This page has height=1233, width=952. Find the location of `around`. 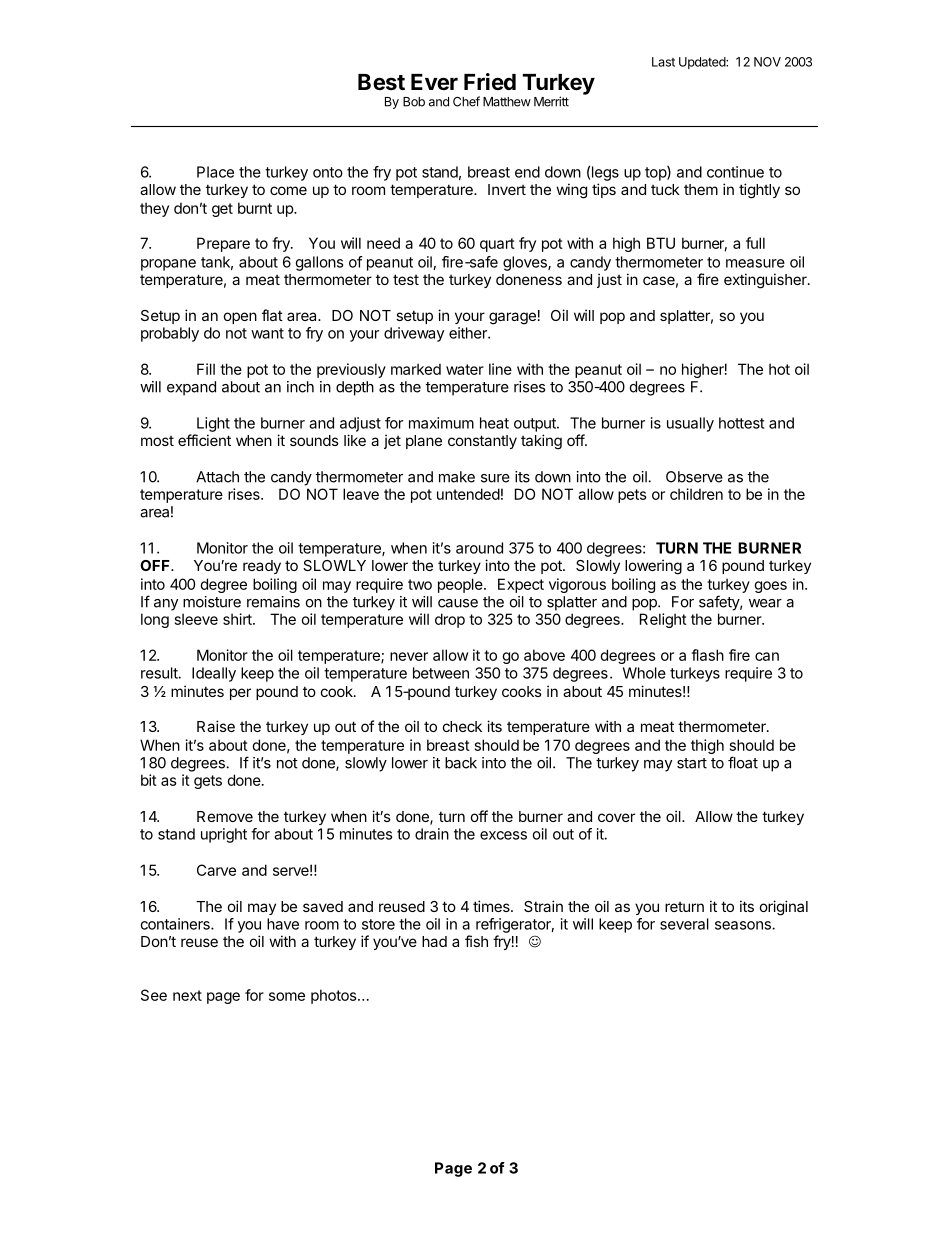

around is located at coordinates (479, 548).
